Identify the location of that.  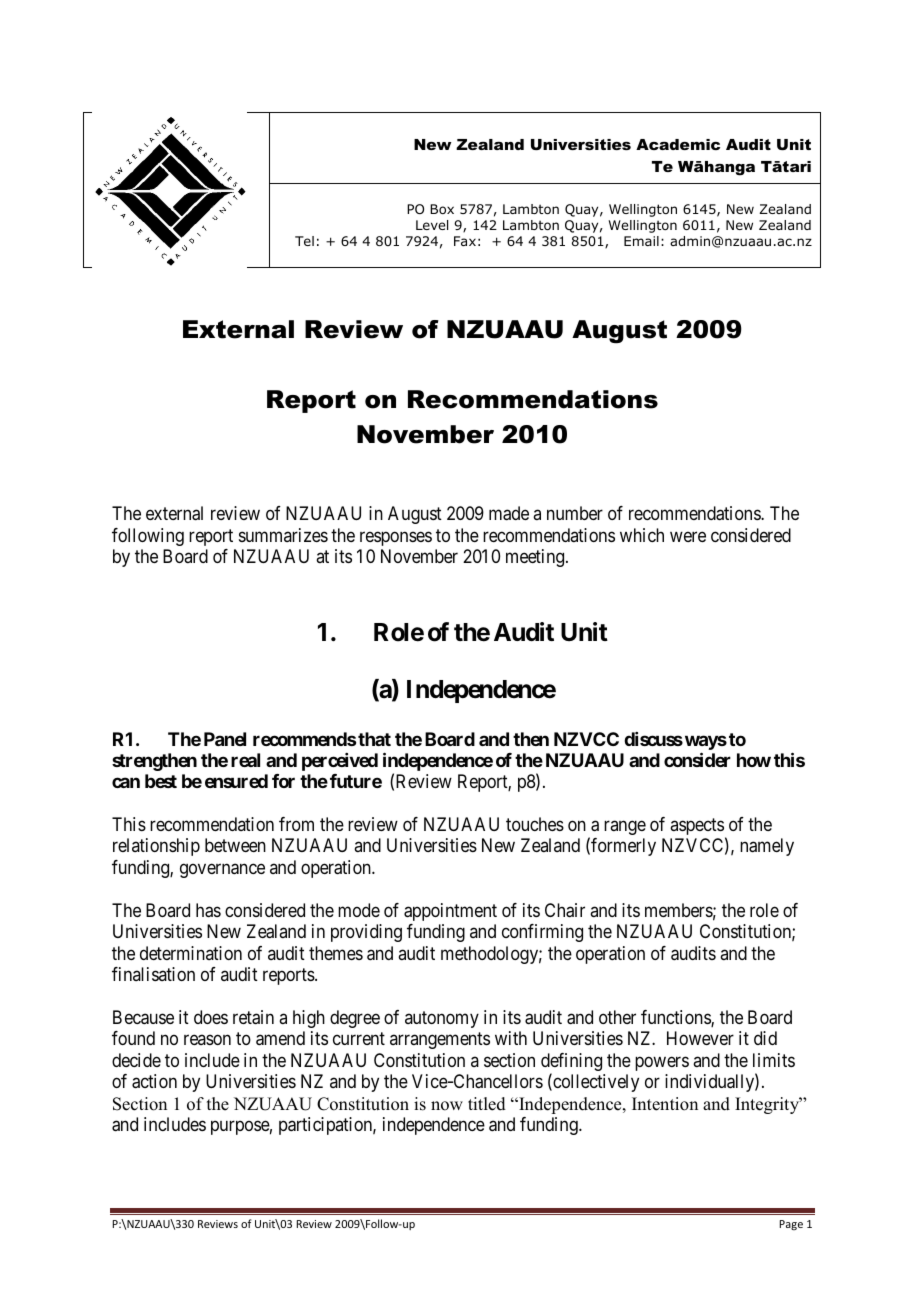
(374, 739).
